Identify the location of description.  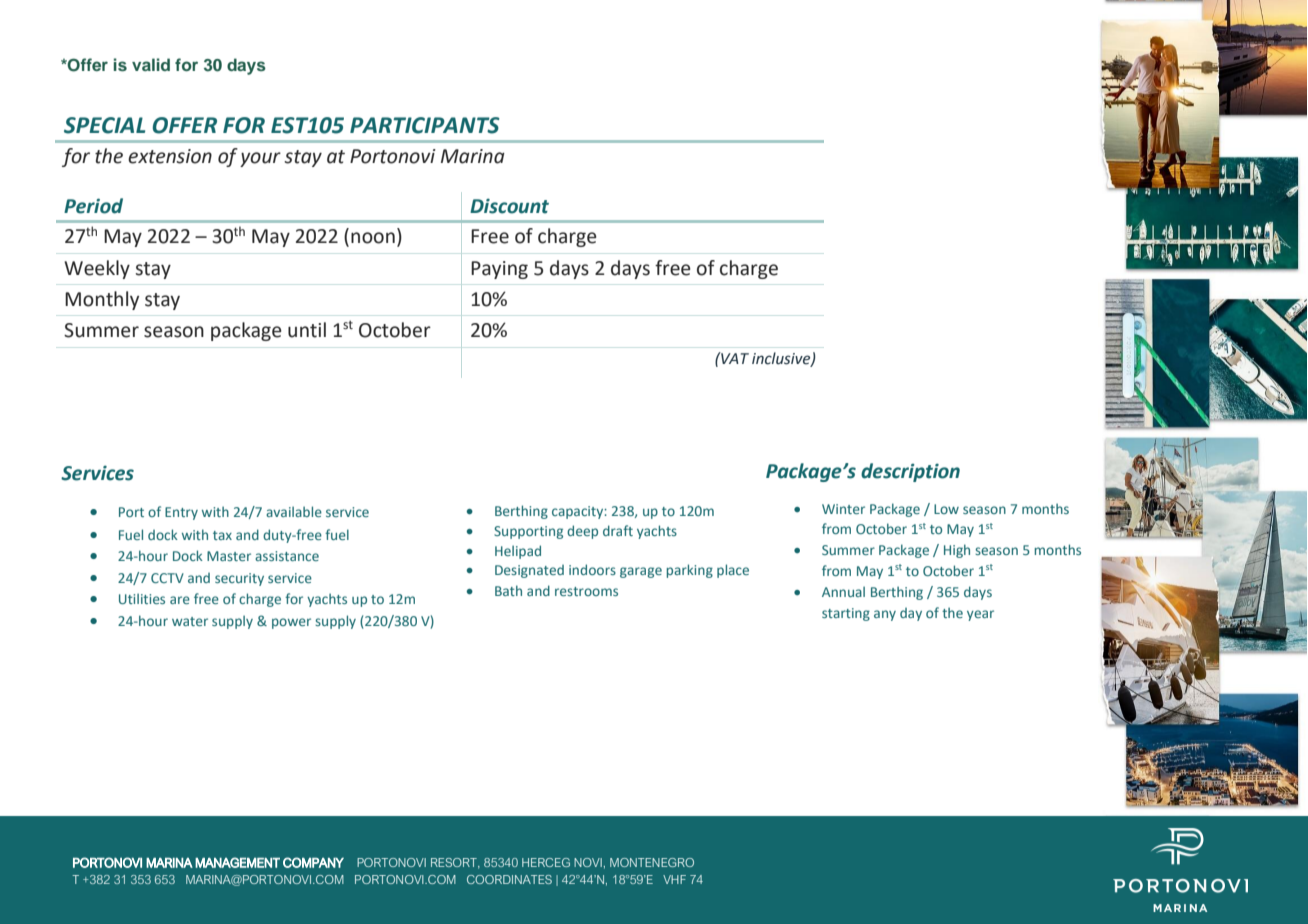
(910, 472).
